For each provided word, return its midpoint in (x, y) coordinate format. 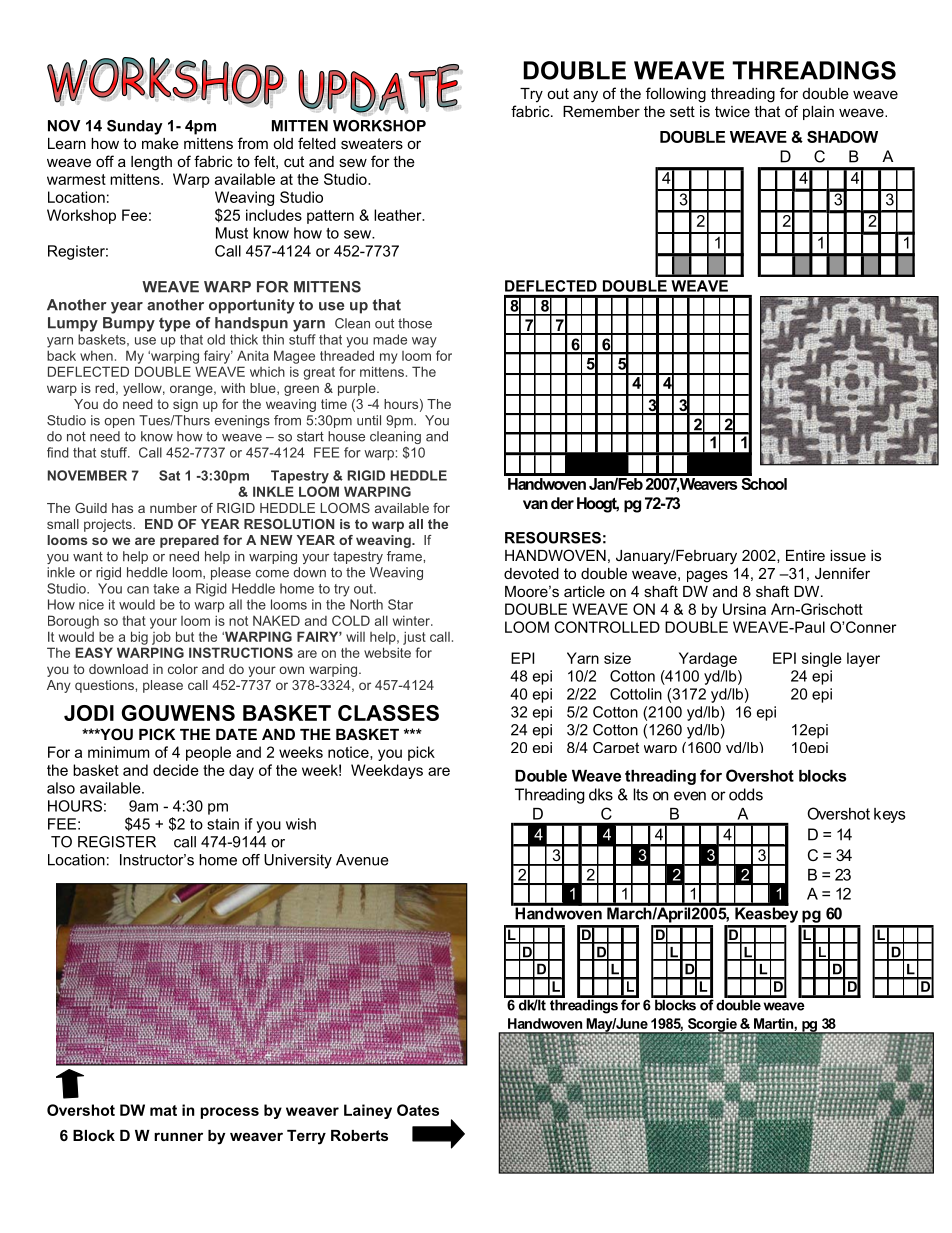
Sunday (135, 127)
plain (818, 113)
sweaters (372, 143)
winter (412, 621)
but (185, 636)
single (822, 659)
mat (163, 1110)
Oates (418, 1110)
